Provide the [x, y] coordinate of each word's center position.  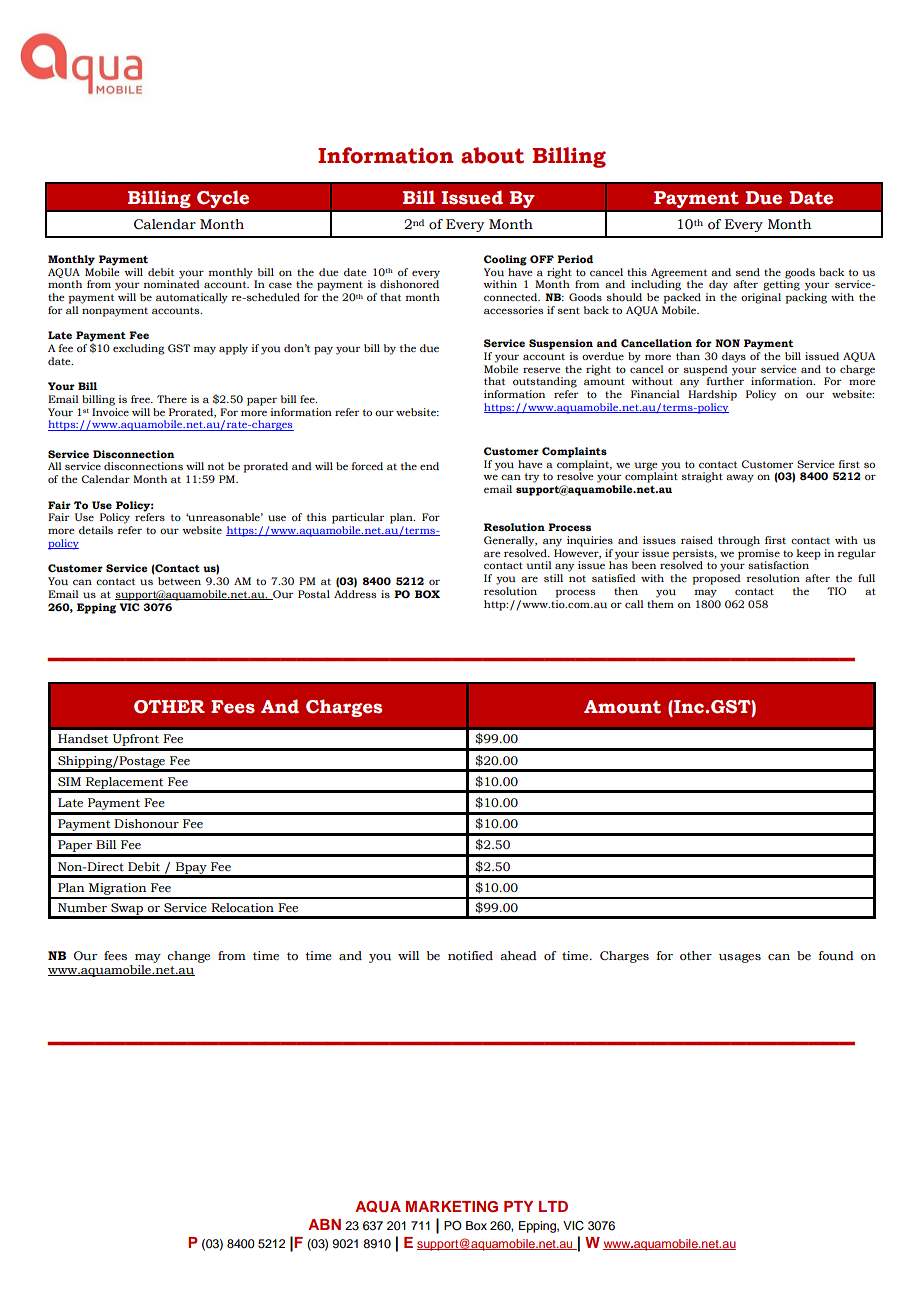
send [748, 272]
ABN [324, 1224]
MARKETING [452, 1207]
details [96, 530]
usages [740, 958]
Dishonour [146, 824]
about [492, 155]
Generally [510, 541]
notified [470, 955]
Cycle [223, 199]
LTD [553, 1206]
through [739, 541]
